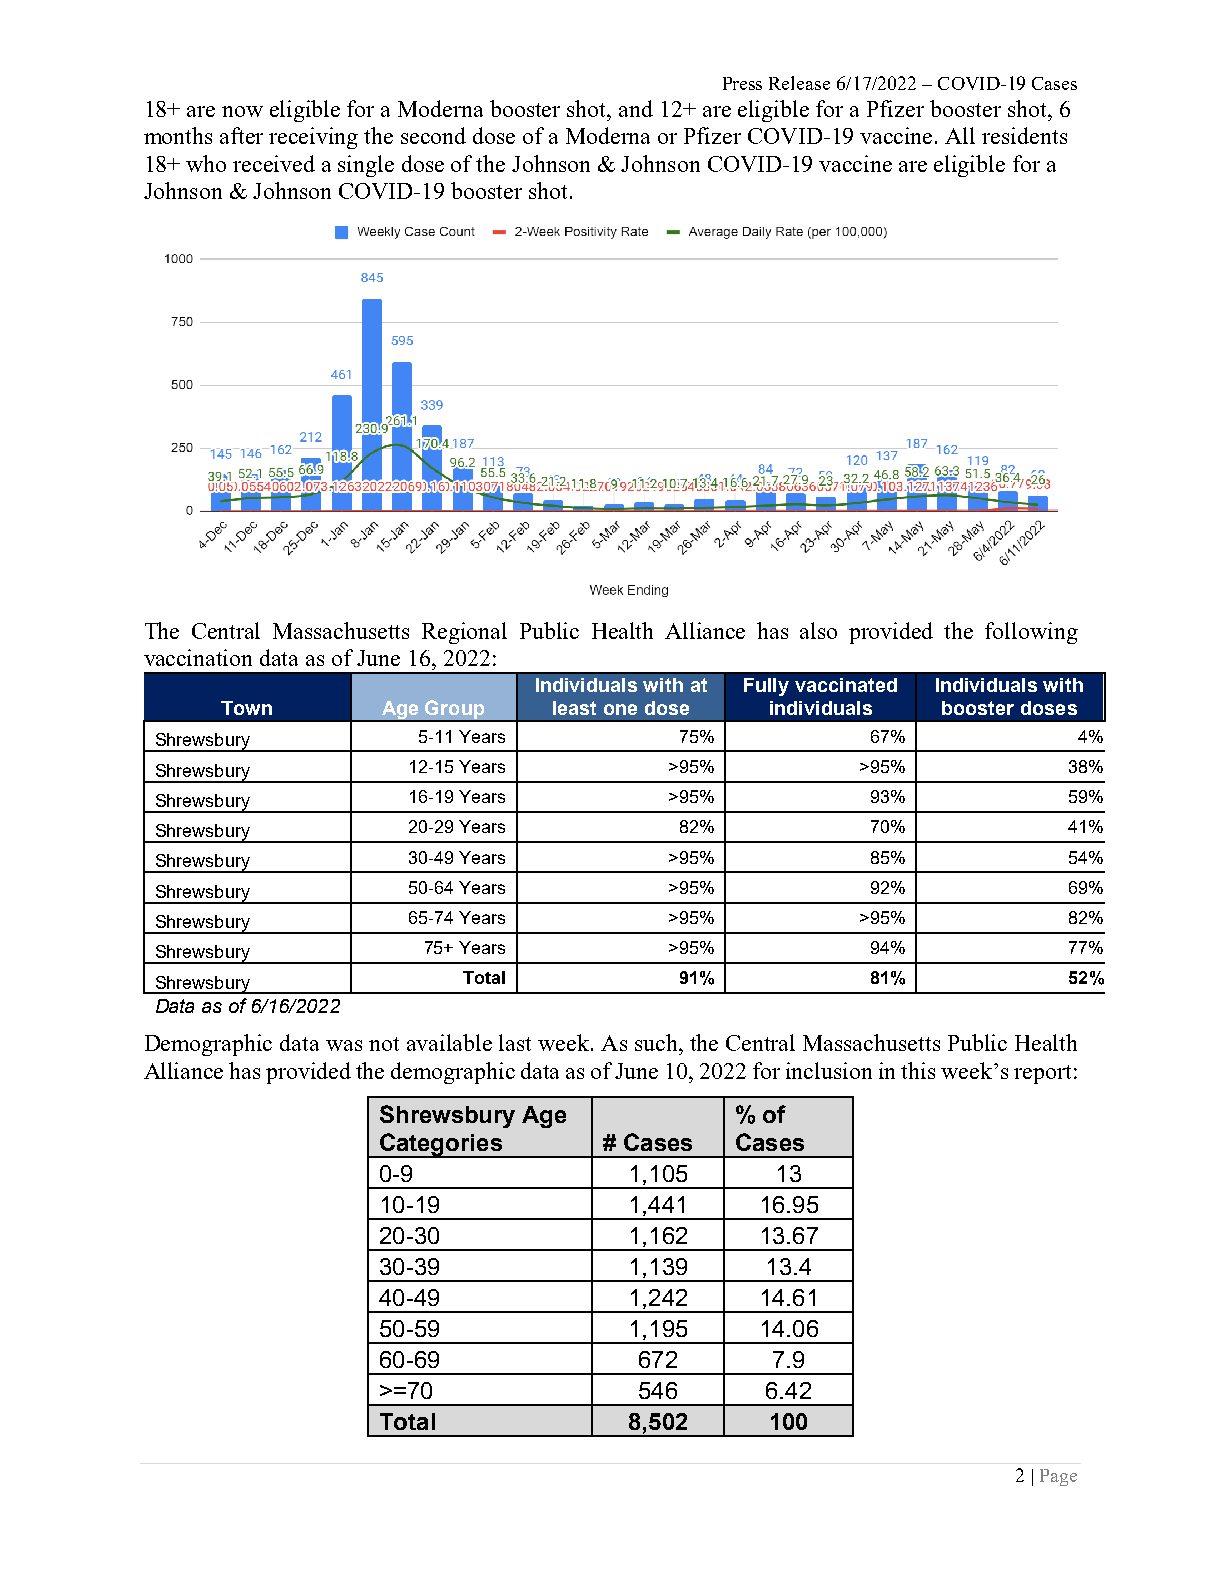 The image size is (1222, 1582). What do you see at coordinates (846, 685) in the document?
I see `vaccinated` at bounding box center [846, 685].
